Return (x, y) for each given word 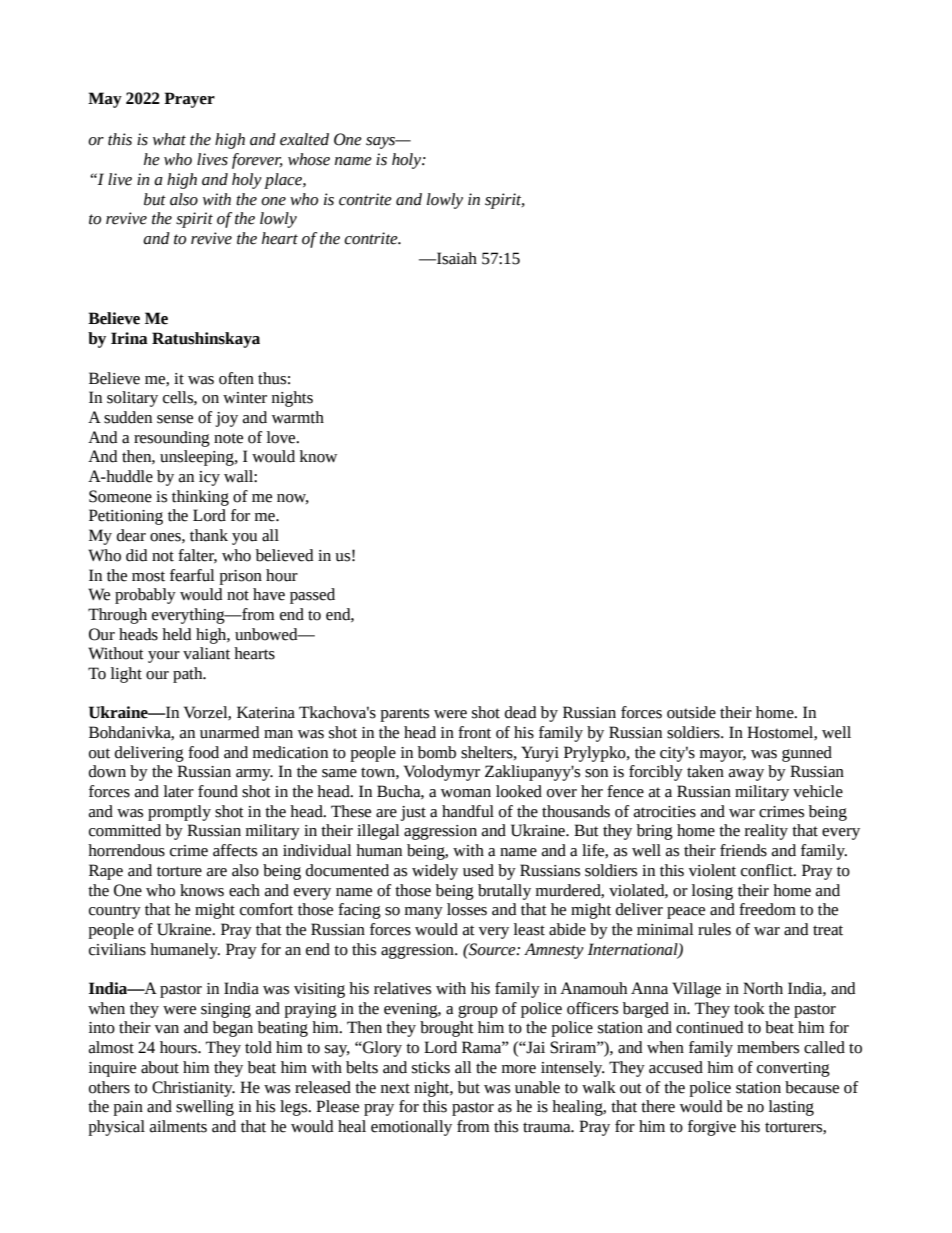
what (169, 139)
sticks (431, 1067)
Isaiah (455, 258)
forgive (712, 1128)
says (381, 143)
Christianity (193, 1089)
